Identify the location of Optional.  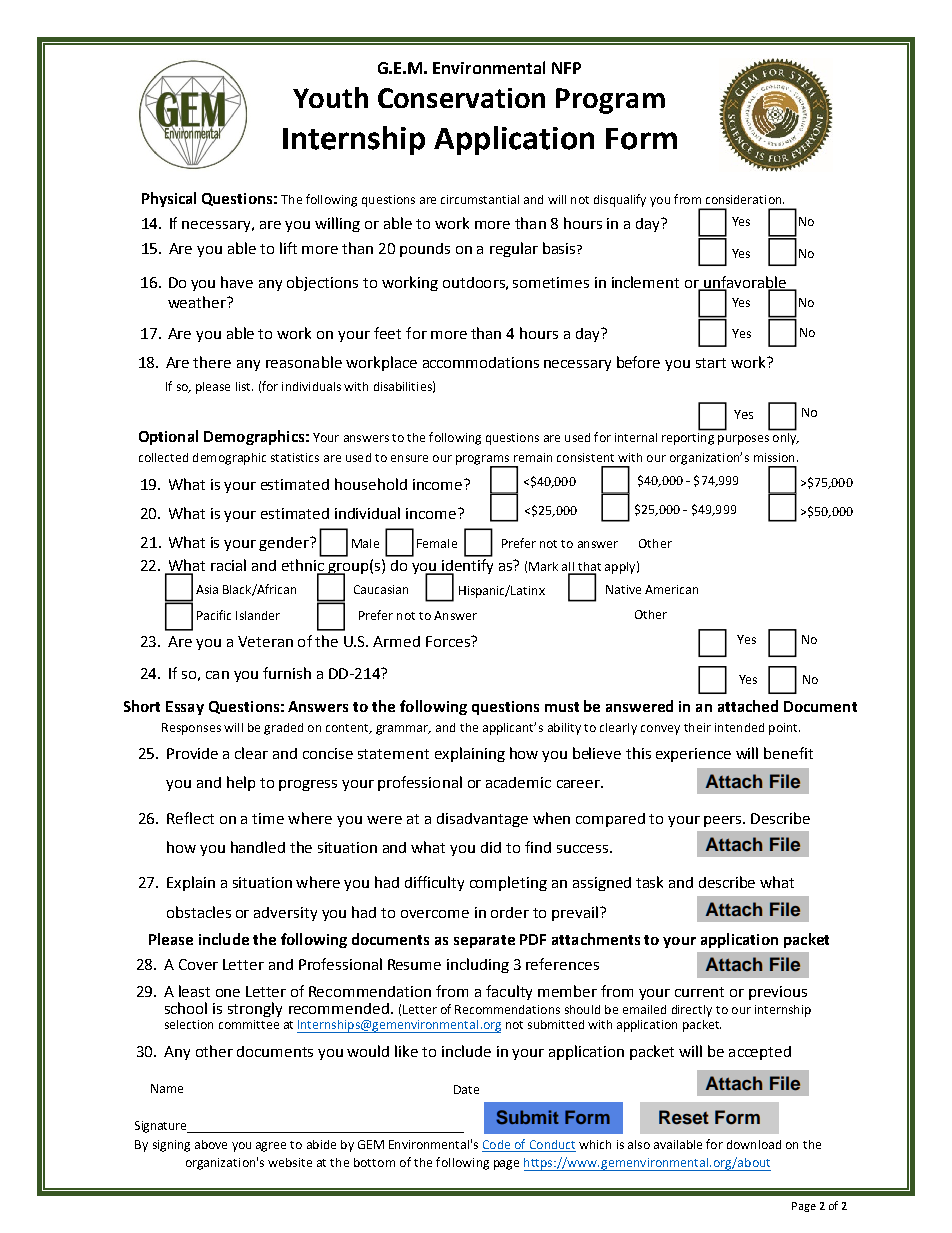
(168, 437).
